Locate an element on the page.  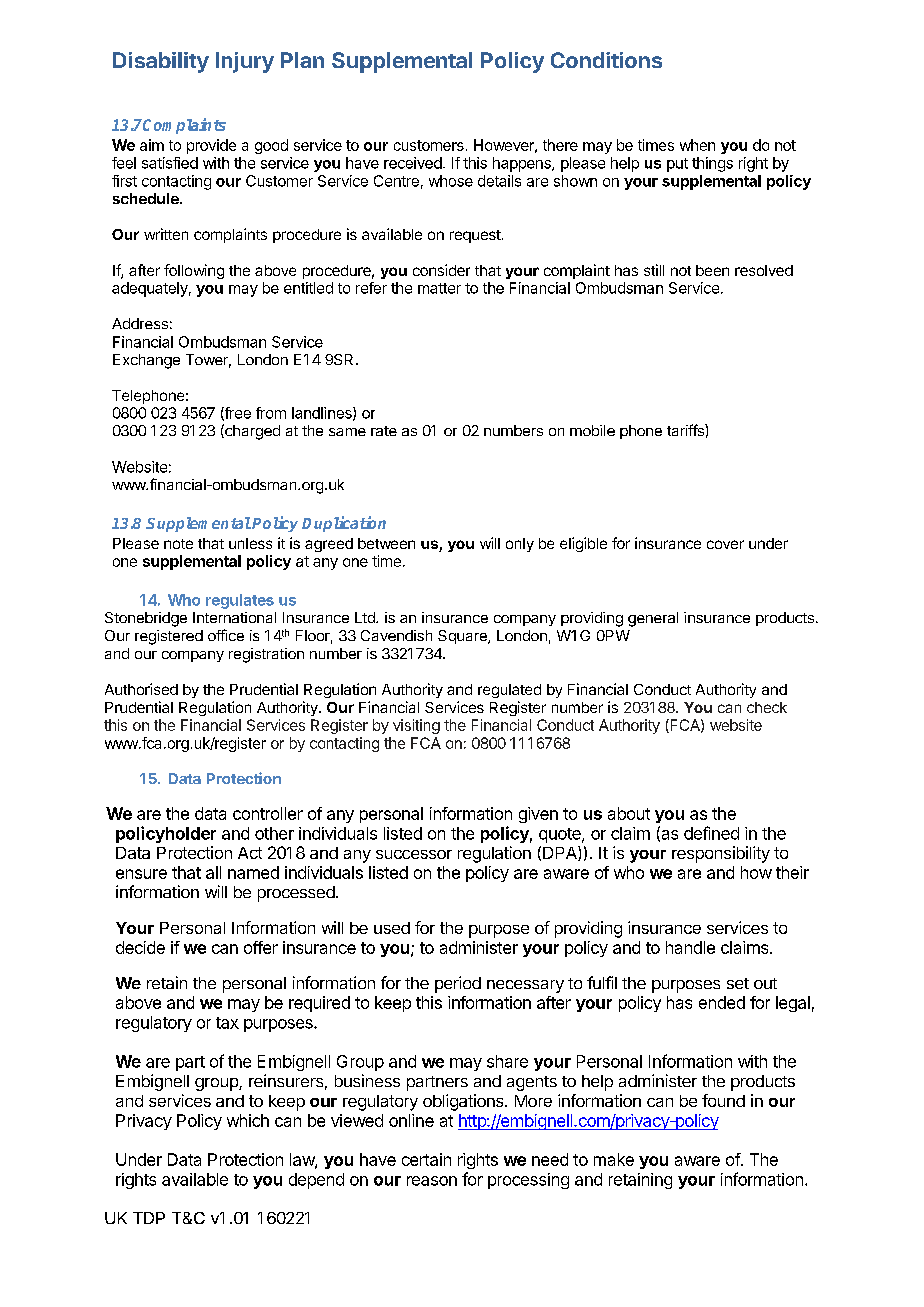
all is located at coordinates (213, 872).
